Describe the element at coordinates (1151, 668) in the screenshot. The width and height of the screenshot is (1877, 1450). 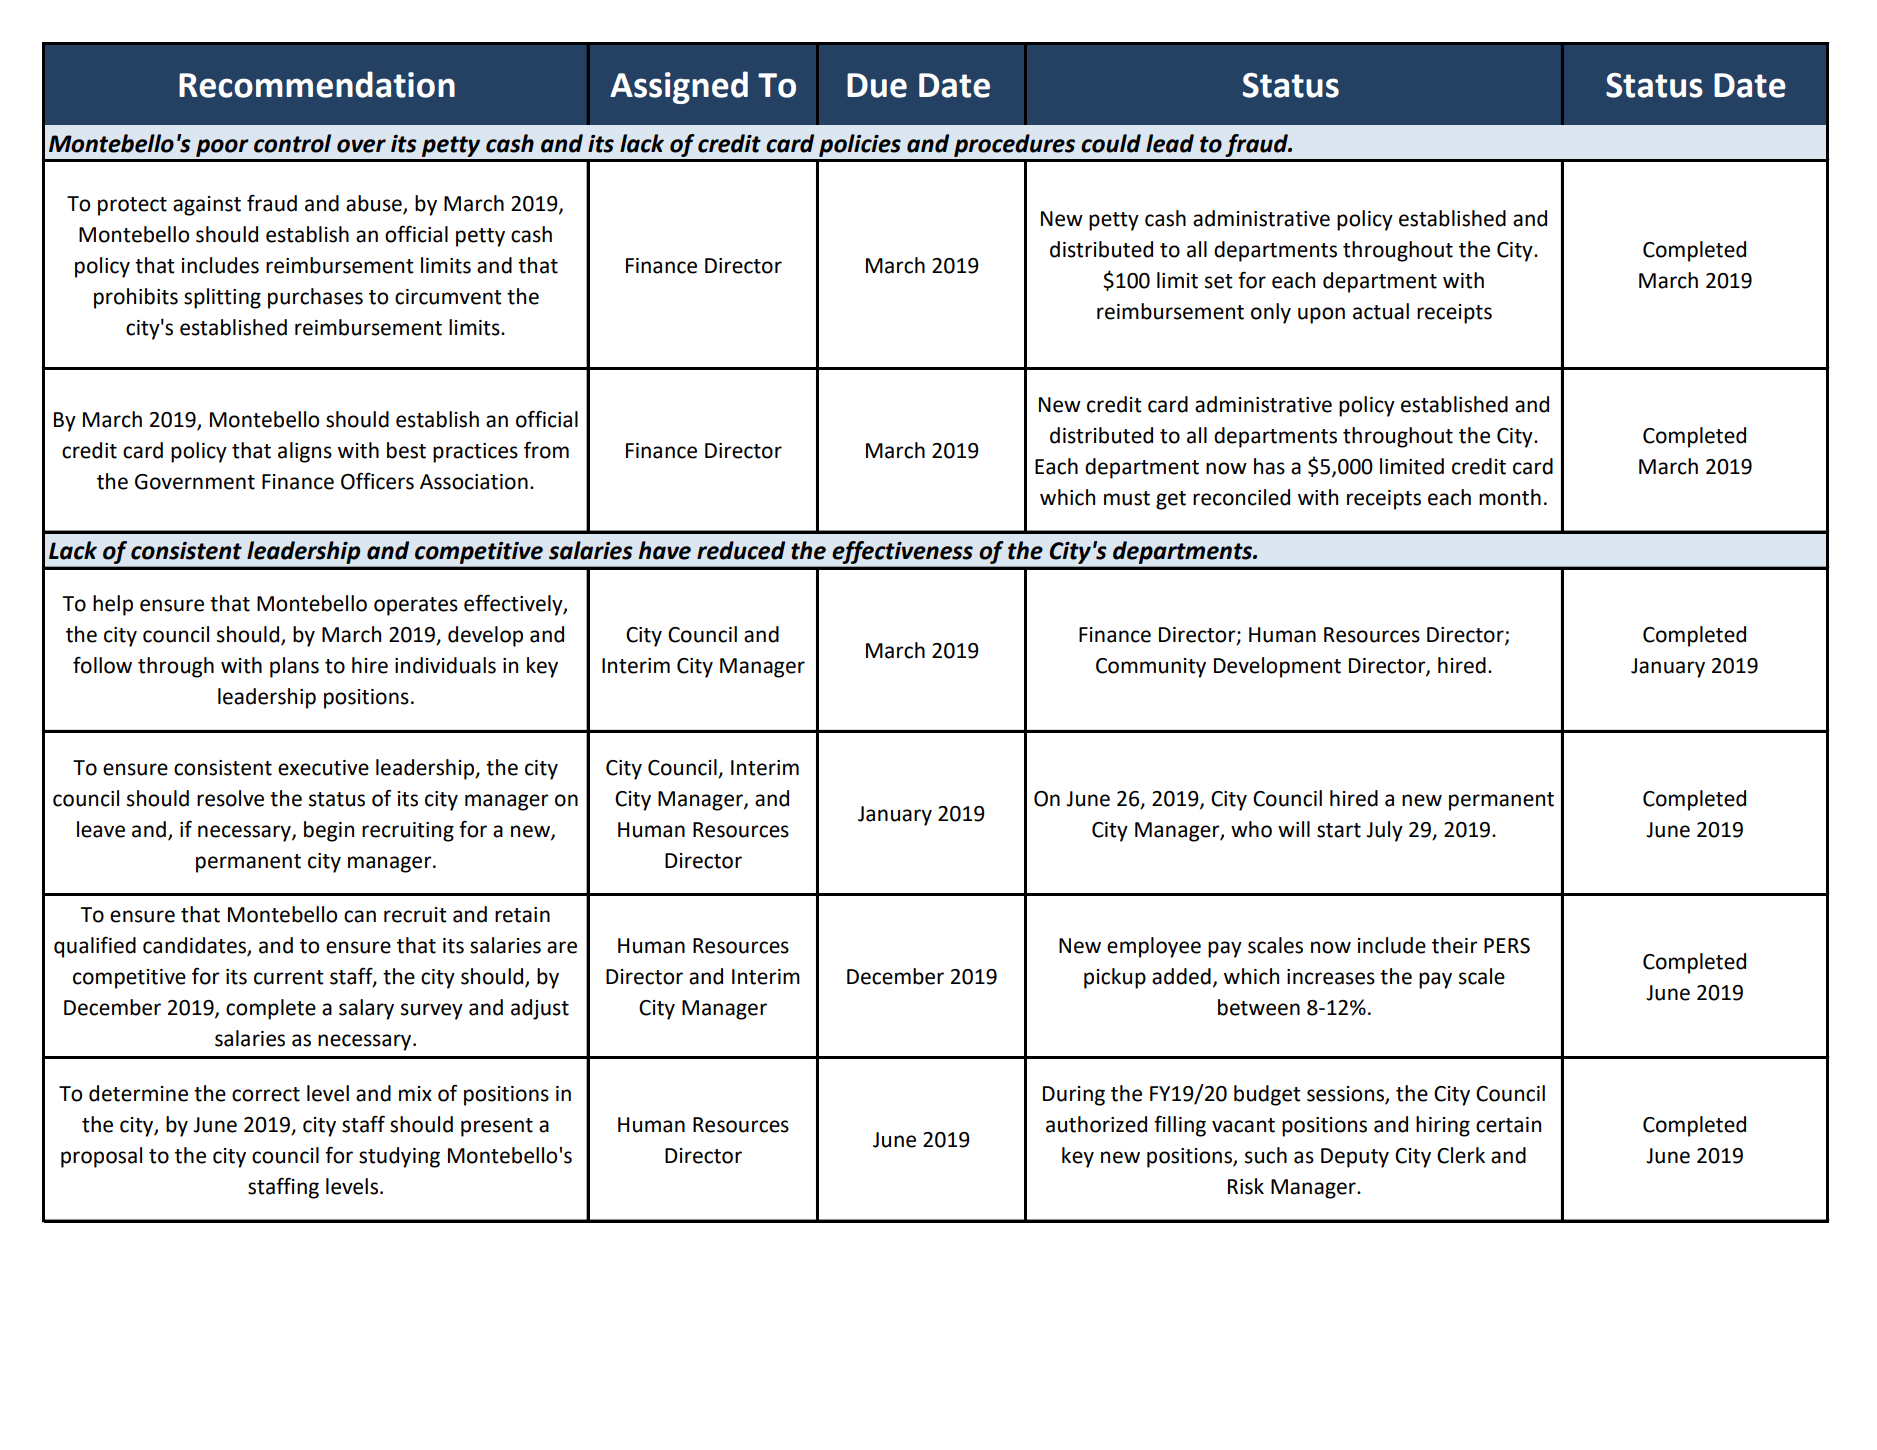
I see `Community` at that location.
